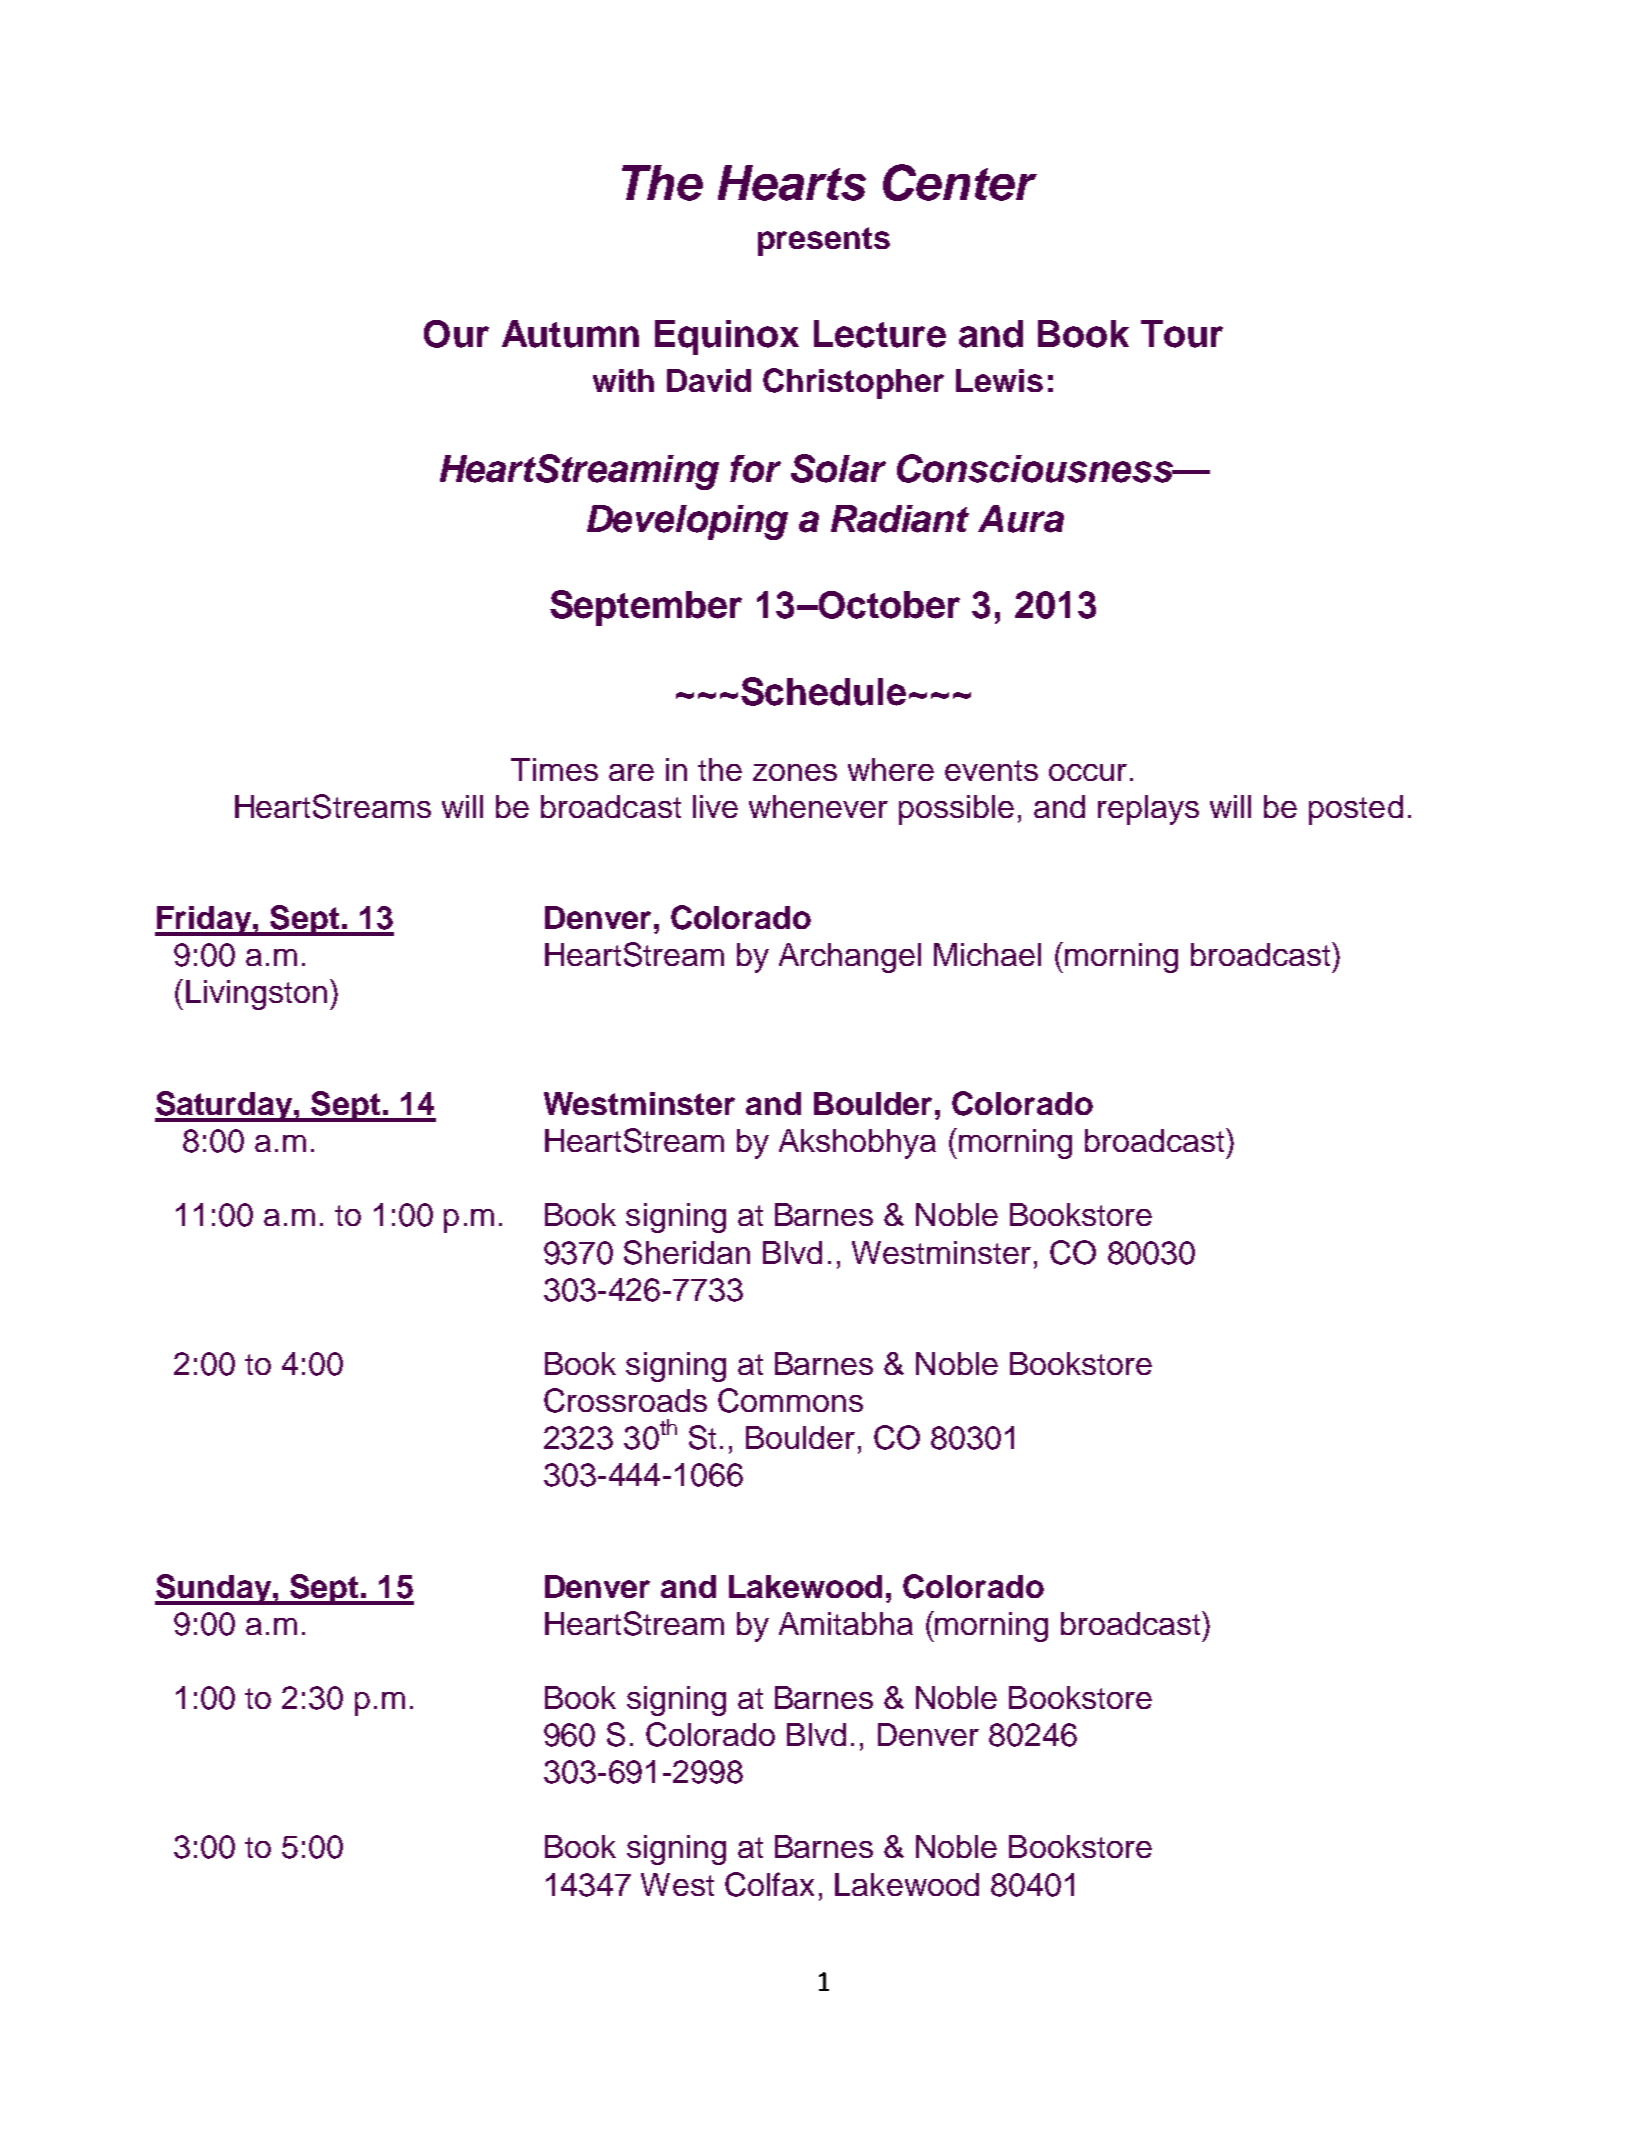  What do you see at coordinates (790, 1400) in the screenshot?
I see `Commons` at bounding box center [790, 1400].
